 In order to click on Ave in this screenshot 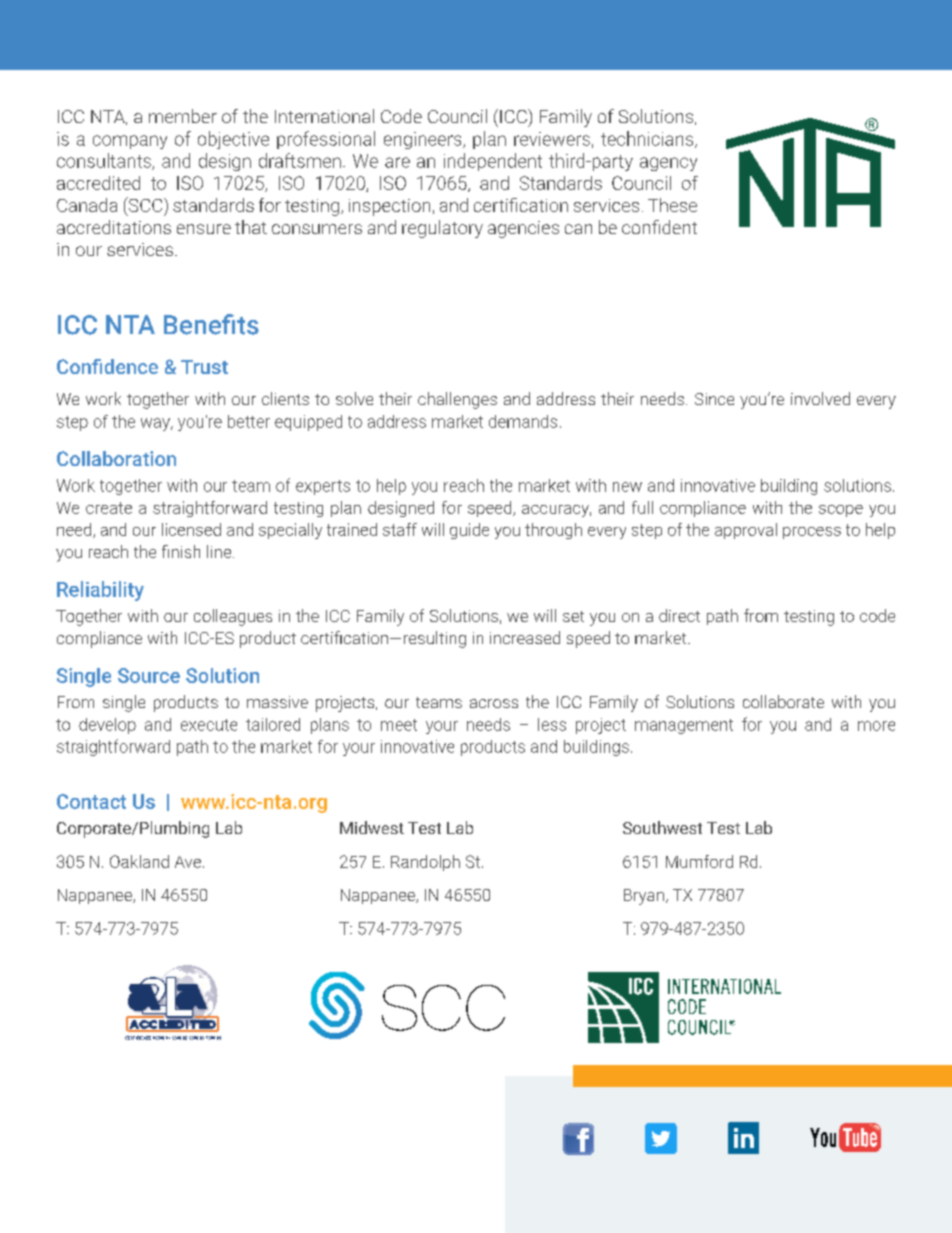, I will do `click(188, 862)`.
